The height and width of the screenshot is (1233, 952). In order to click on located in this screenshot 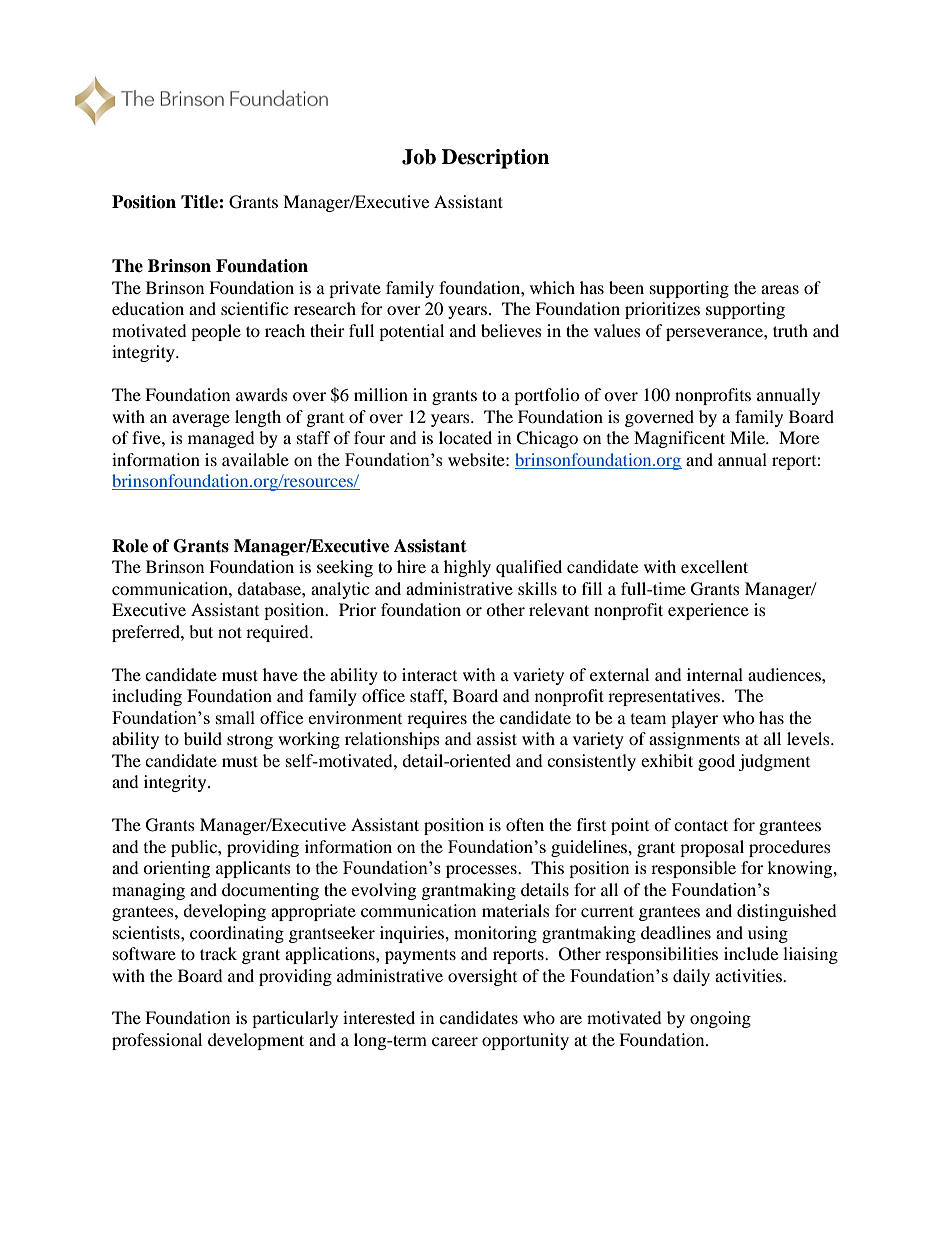, I will do `click(465, 437)`.
